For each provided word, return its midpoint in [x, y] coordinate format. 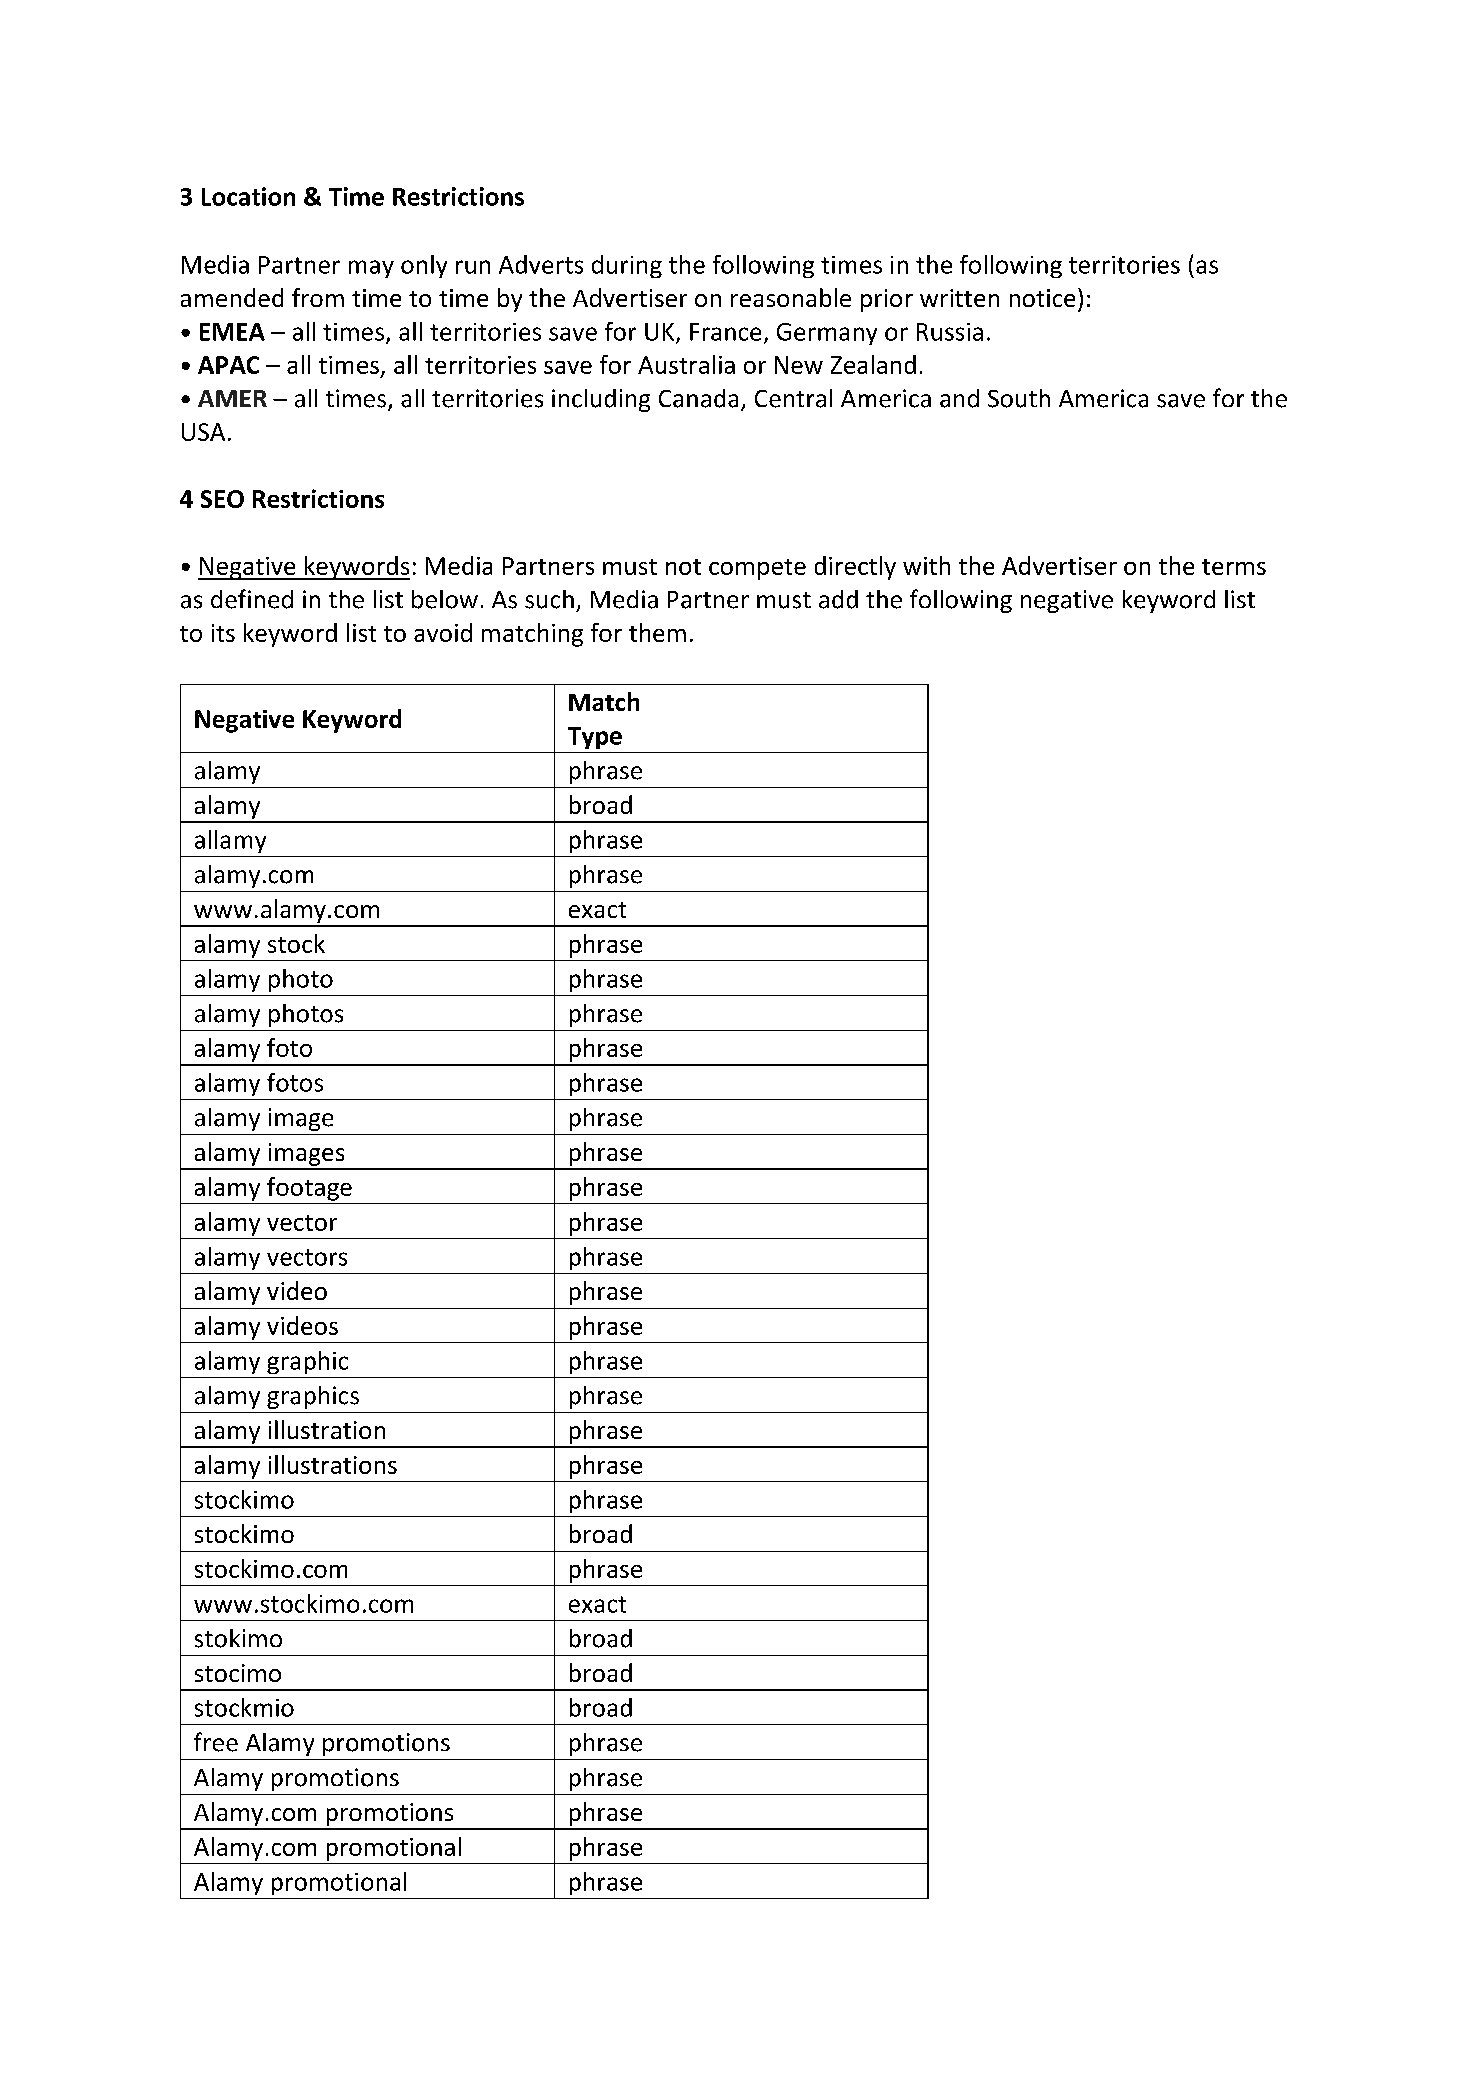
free [216, 1742]
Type [595, 738]
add [838, 599]
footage [309, 1189]
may [371, 269]
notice [1042, 298]
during [627, 266]
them [657, 632]
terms [1234, 567]
